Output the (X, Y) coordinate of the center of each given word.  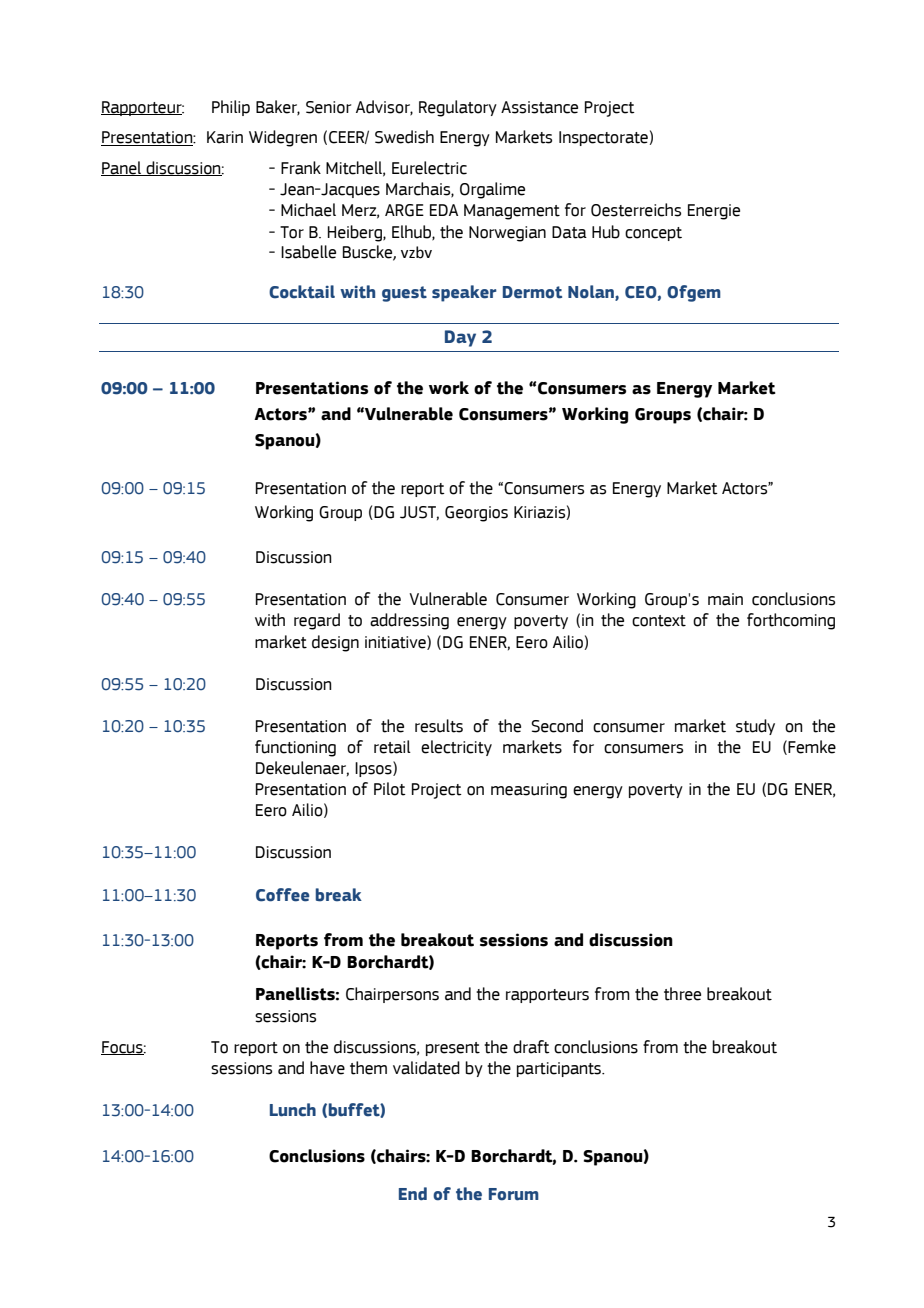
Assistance (539, 107)
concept (653, 234)
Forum (514, 1194)
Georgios (476, 514)
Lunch (293, 1110)
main (725, 599)
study (755, 727)
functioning (295, 748)
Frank (301, 168)
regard (317, 621)
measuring (529, 791)
